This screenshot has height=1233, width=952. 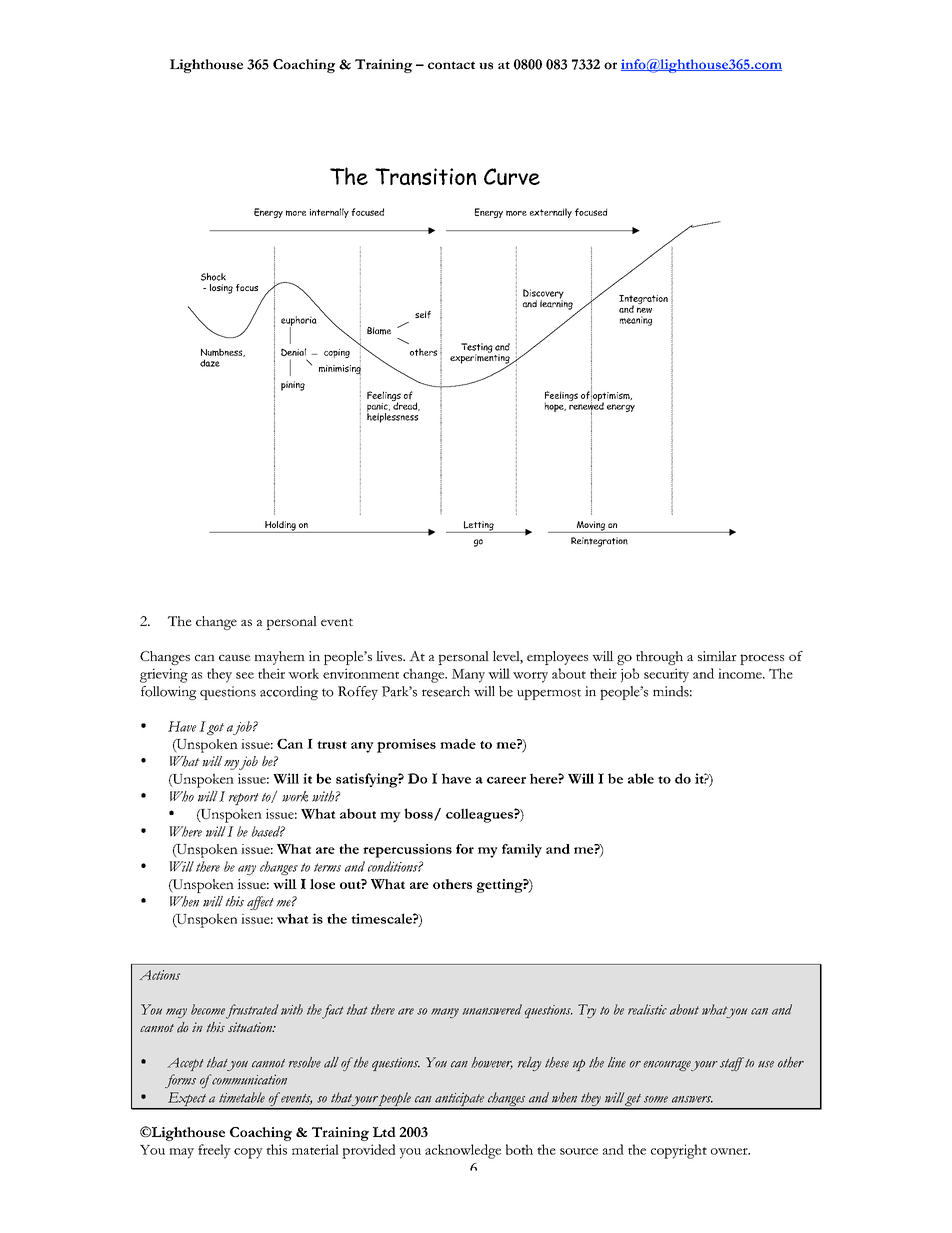 I want to click on similar, so click(x=717, y=656).
